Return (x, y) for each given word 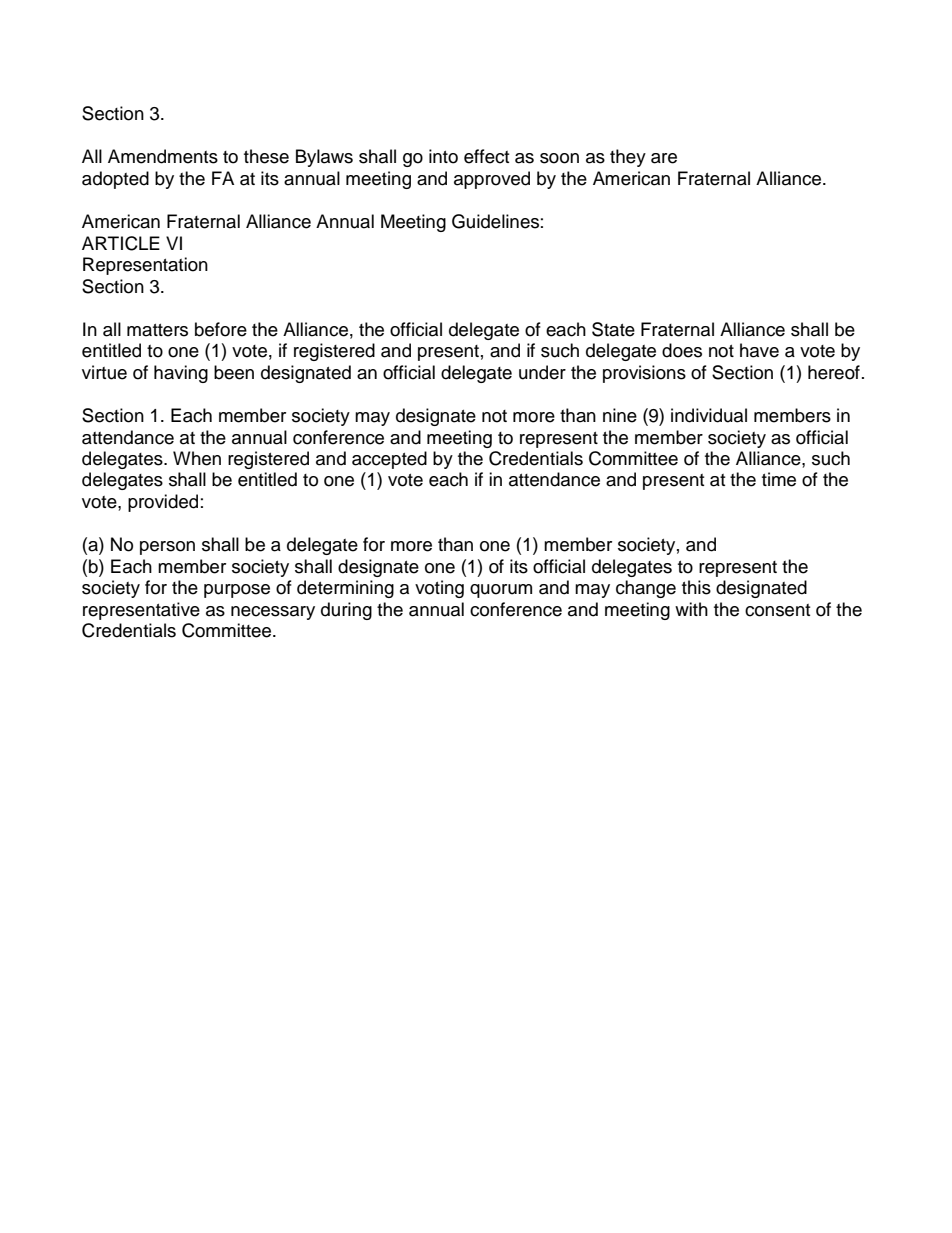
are (664, 158)
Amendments (163, 156)
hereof (834, 372)
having (181, 374)
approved (492, 180)
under (542, 372)
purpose (237, 591)
